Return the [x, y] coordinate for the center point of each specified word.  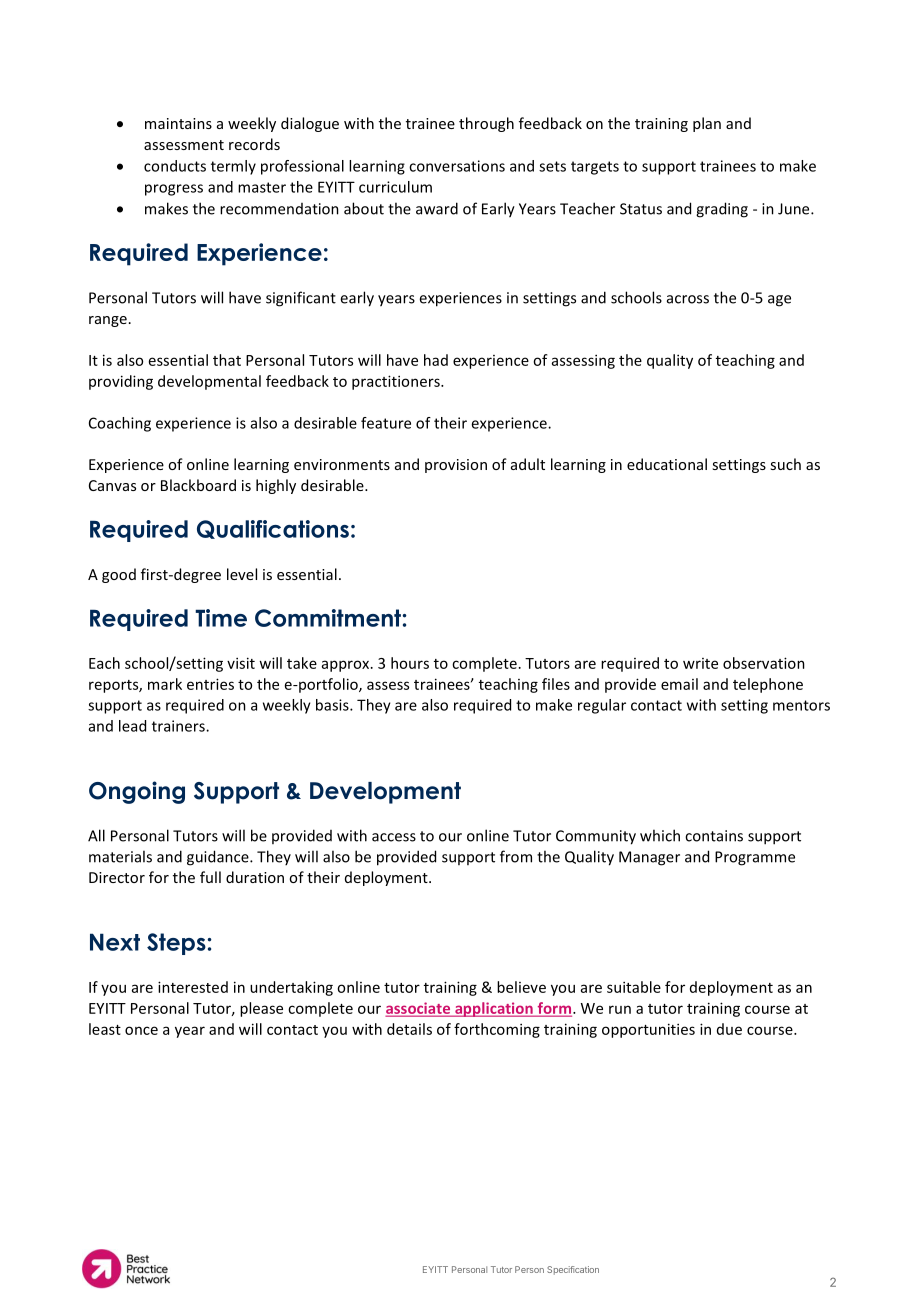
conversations [457, 166]
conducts [175, 166]
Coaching [120, 424]
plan [707, 124]
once [141, 1030]
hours [410, 663]
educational [667, 464]
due [729, 1029]
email [679, 684]
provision [456, 466]
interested [193, 987]
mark [165, 684]
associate [419, 1009]
